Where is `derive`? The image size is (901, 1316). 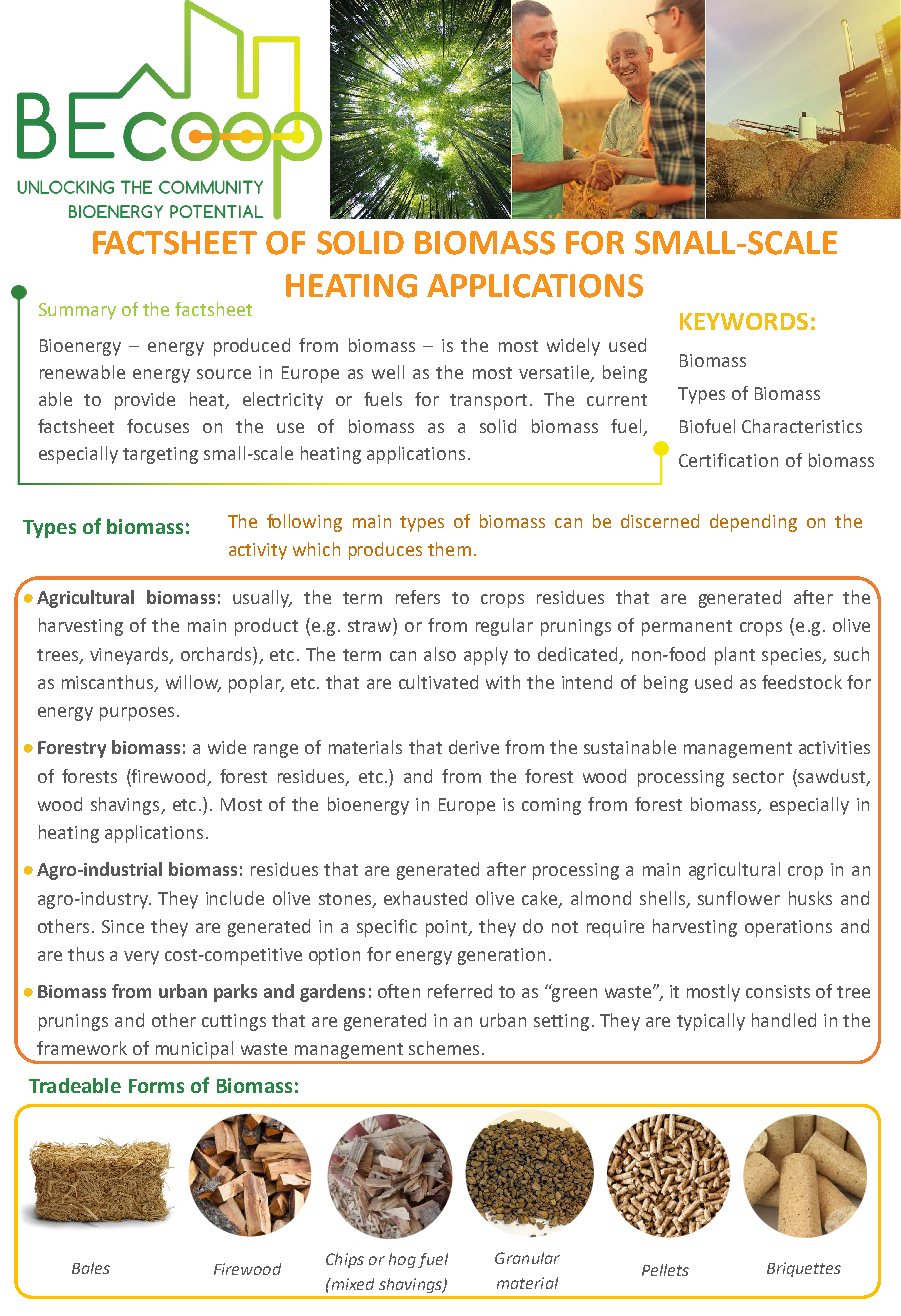
derive is located at coordinates (474, 747).
